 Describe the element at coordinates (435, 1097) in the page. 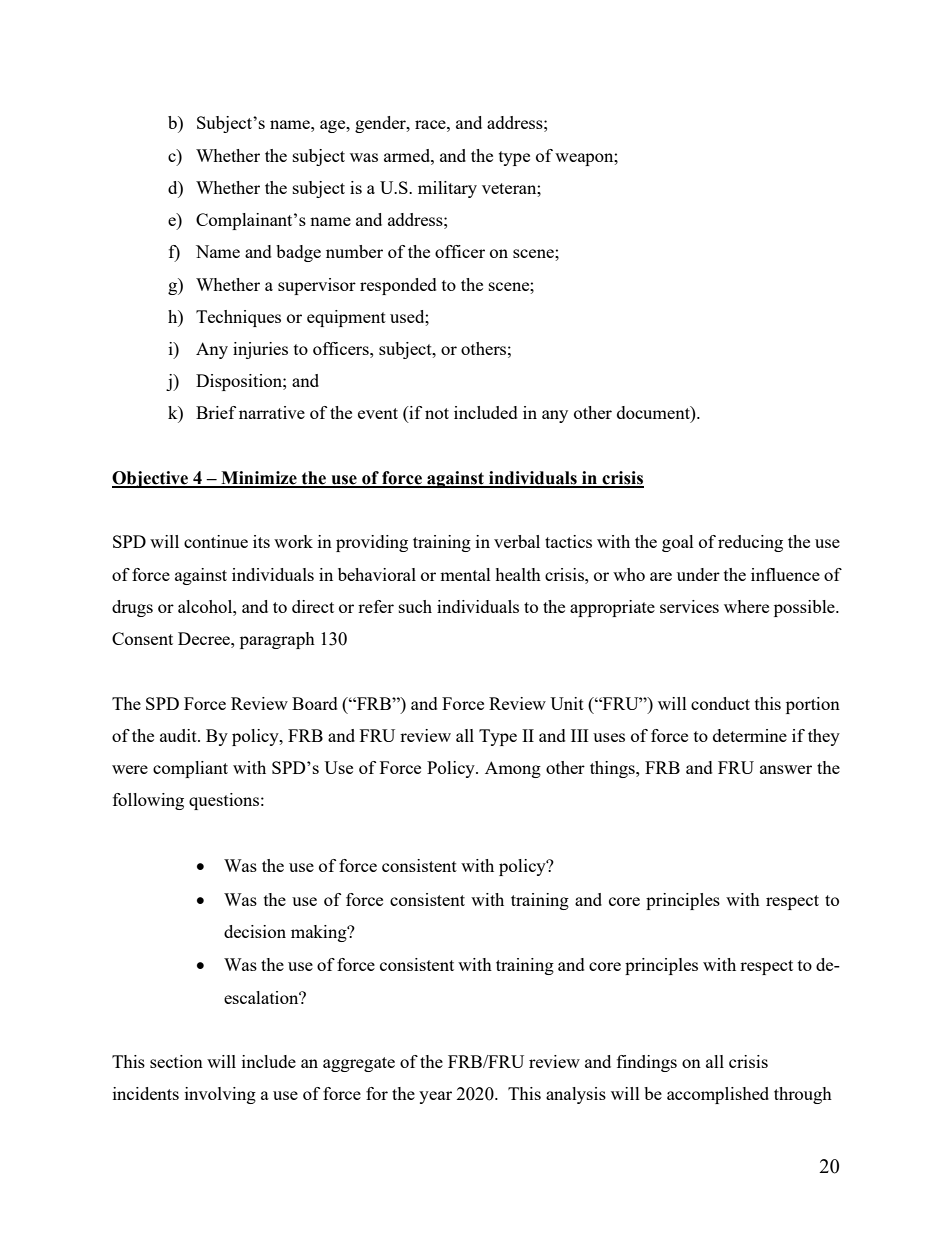

I see `year` at that location.
